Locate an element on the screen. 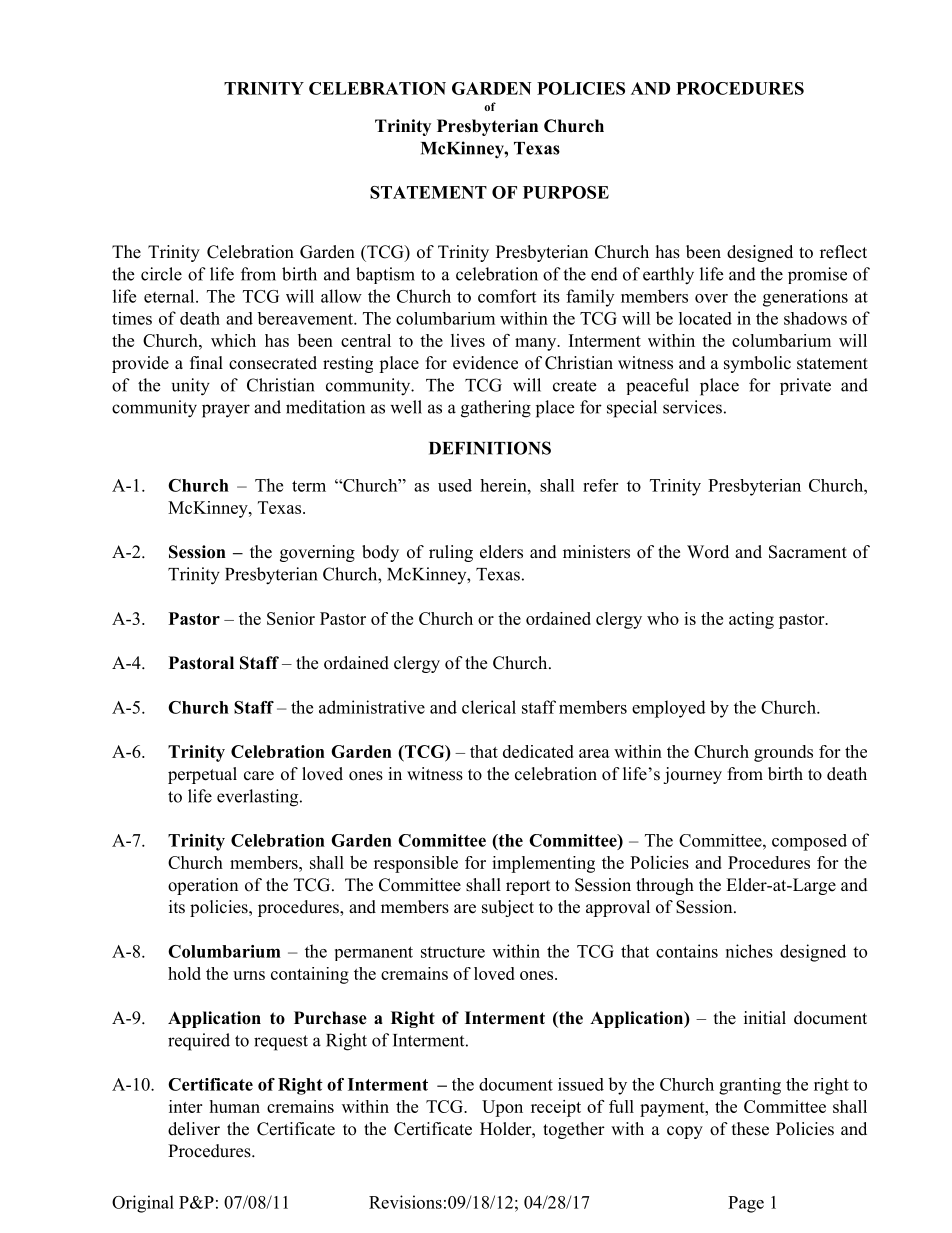 The height and width of the screenshot is (1233, 952). deliver is located at coordinates (194, 1129).
